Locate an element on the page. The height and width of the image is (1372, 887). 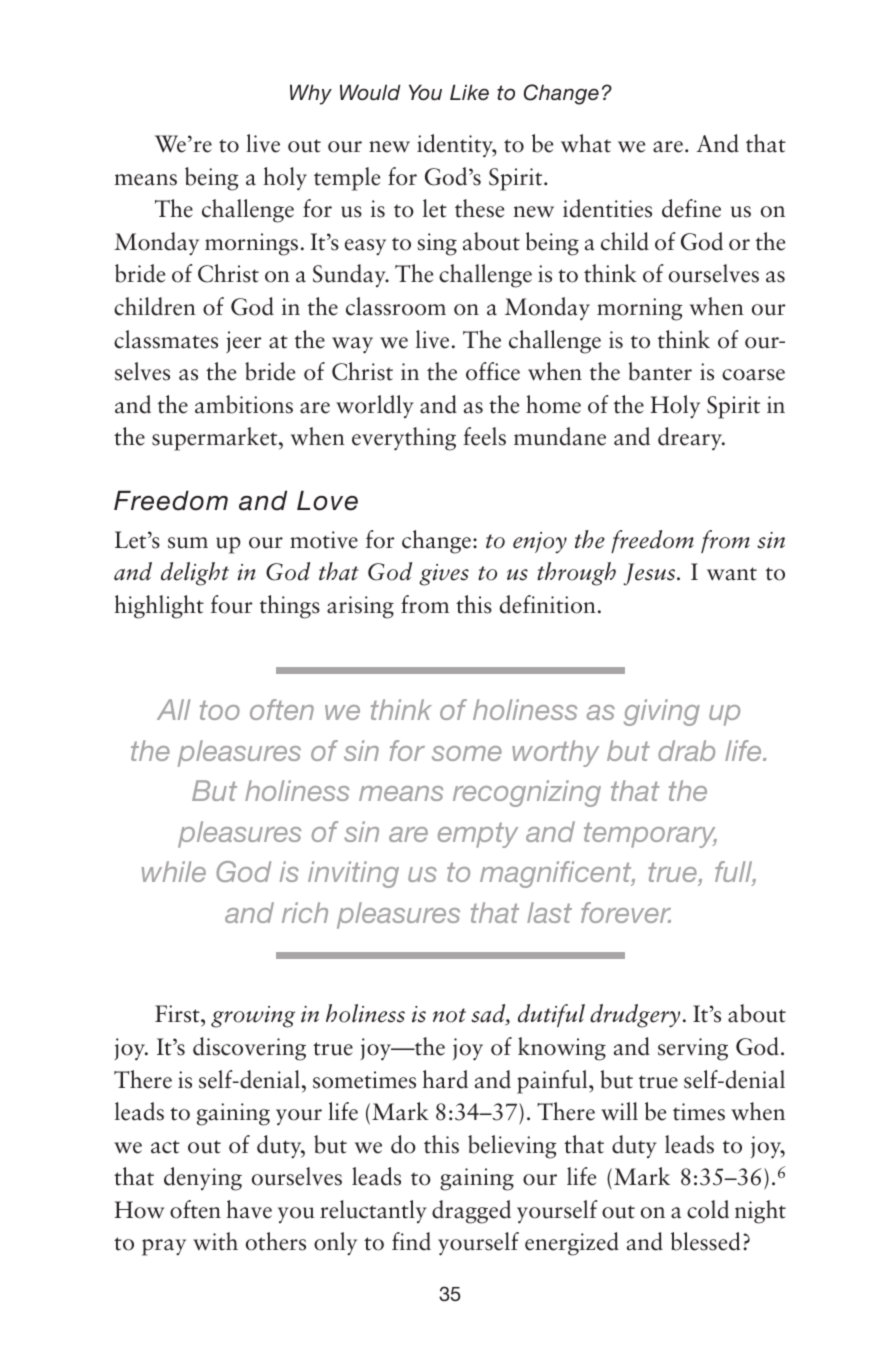
while is located at coordinates (174, 871).
